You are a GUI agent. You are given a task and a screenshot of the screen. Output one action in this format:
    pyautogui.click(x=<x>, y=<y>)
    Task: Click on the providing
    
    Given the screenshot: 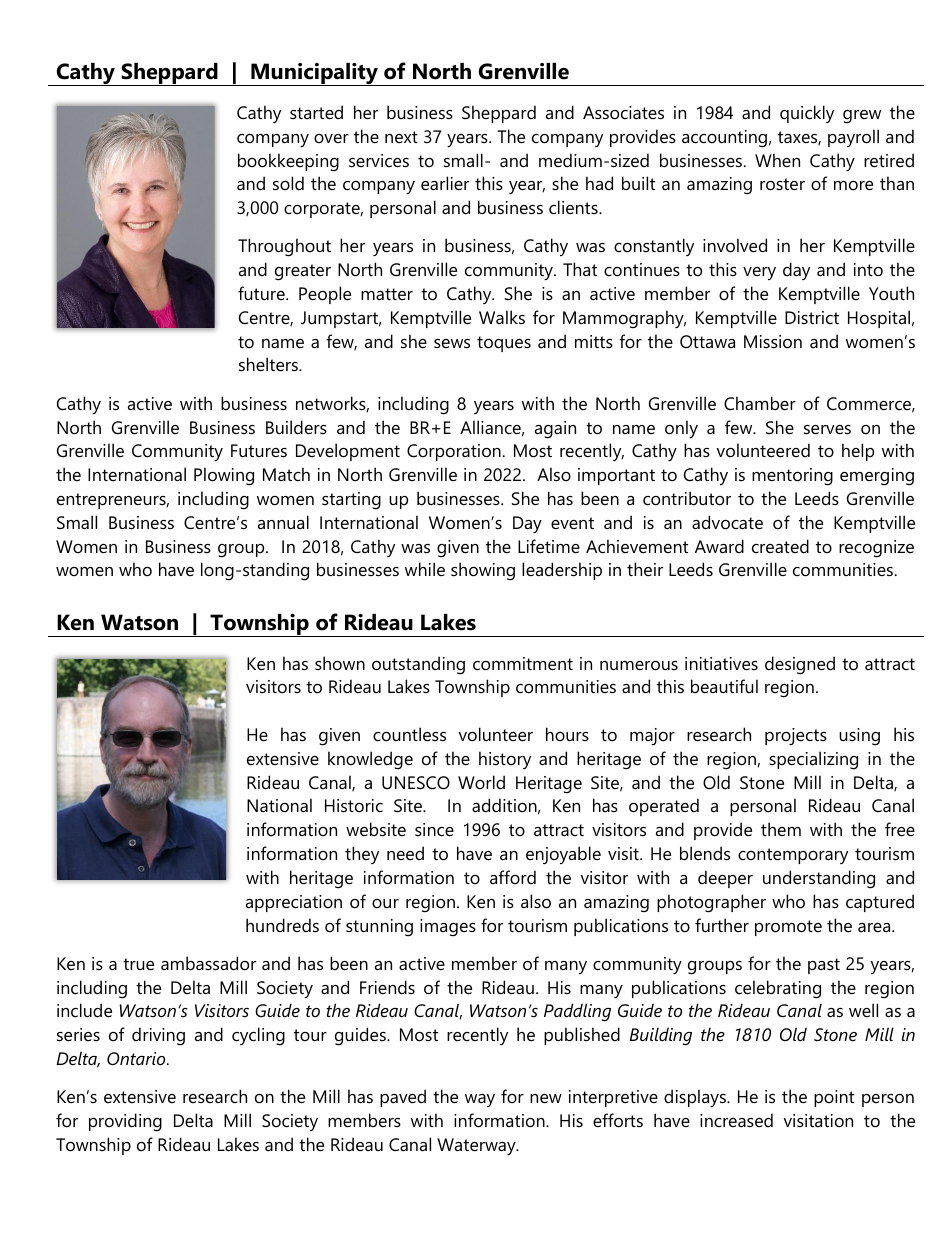 What is the action you would take?
    pyautogui.click(x=125, y=1122)
